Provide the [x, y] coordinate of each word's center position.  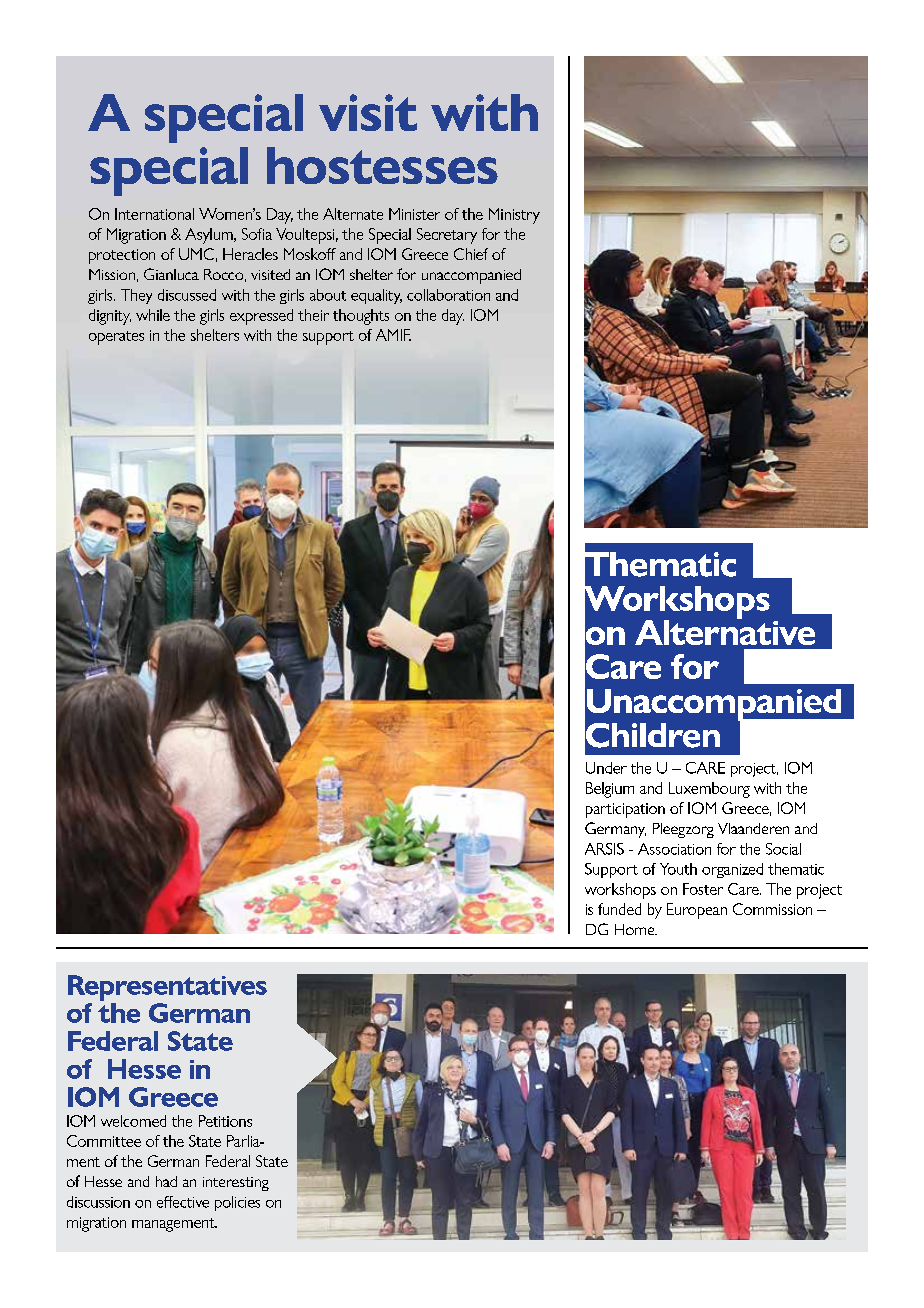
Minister [414, 214]
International [154, 214]
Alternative [725, 631]
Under [606, 768]
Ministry [514, 216]
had [166, 1181]
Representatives [167, 988]
